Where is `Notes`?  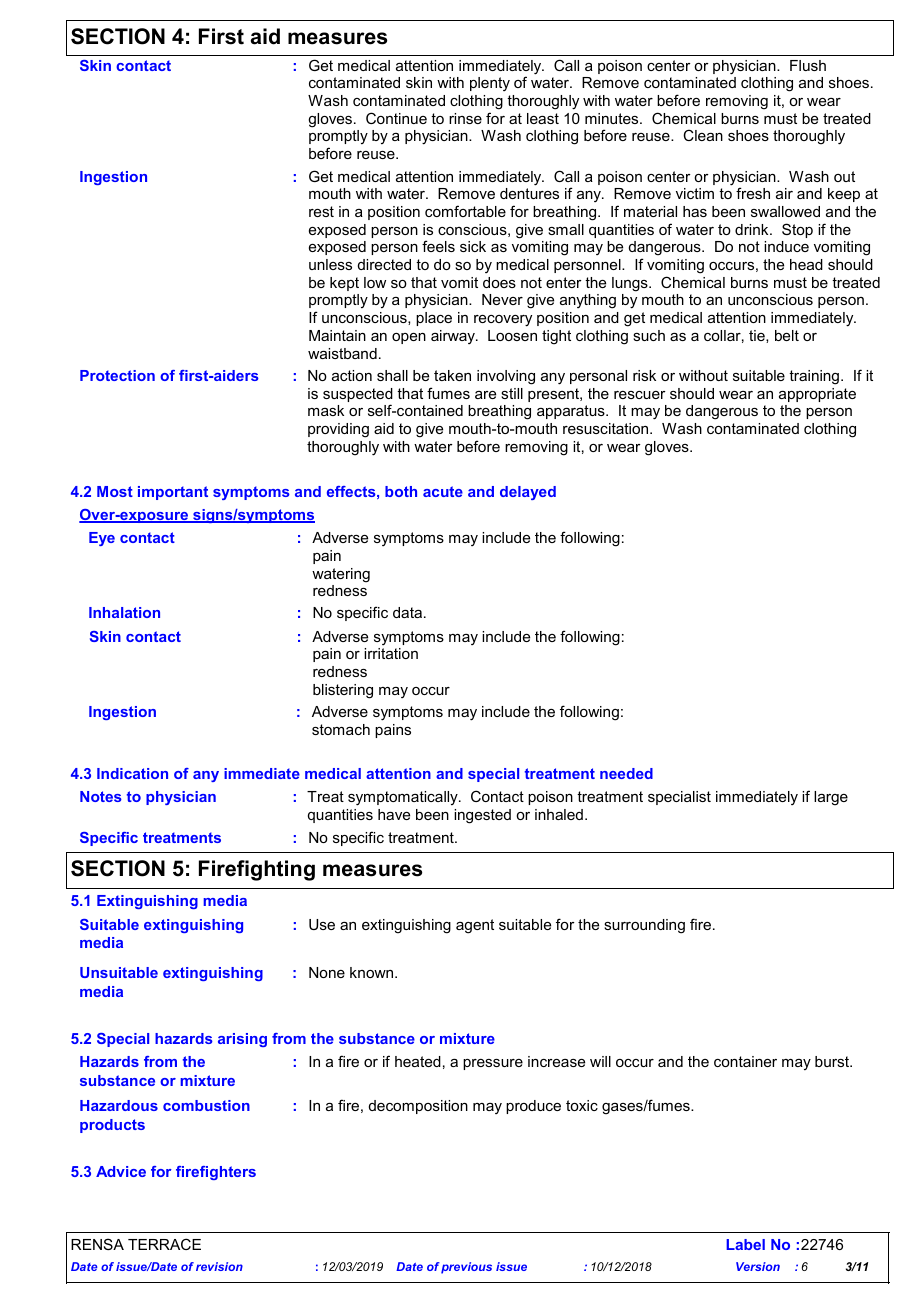
Notes is located at coordinates (101, 796).
